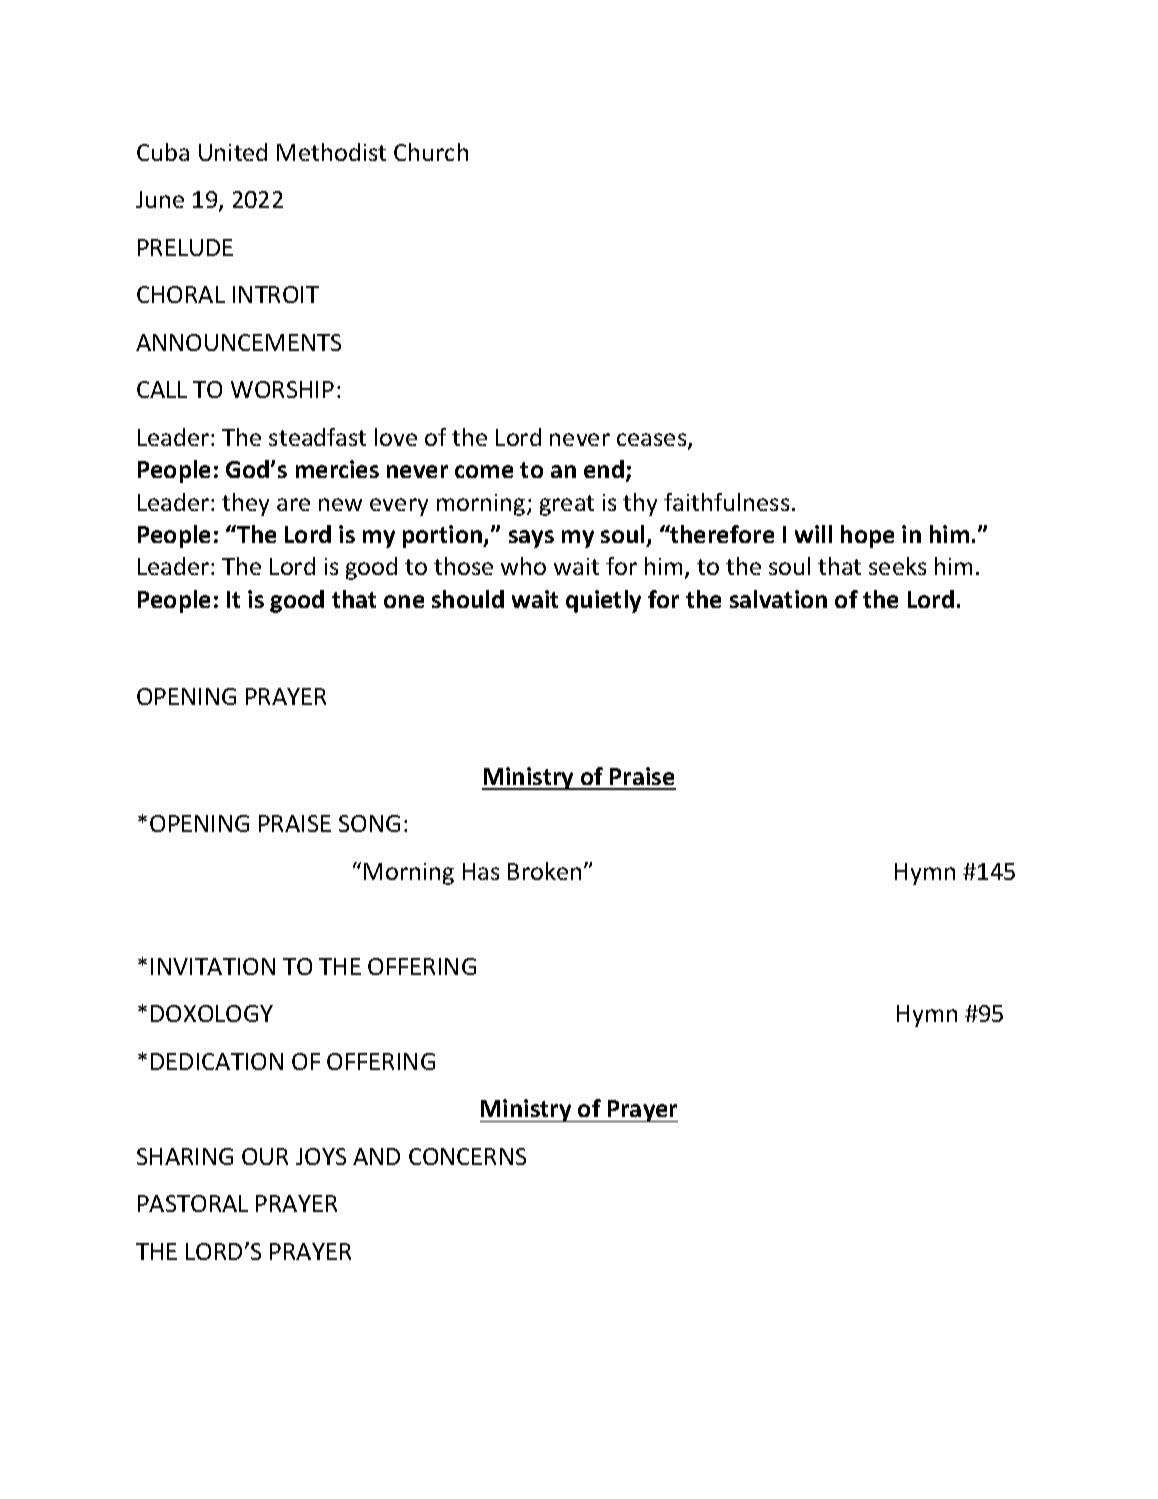 This document has width=1158, height=1499. Describe the element at coordinates (233, 152) in the document. I see `United` at that location.
